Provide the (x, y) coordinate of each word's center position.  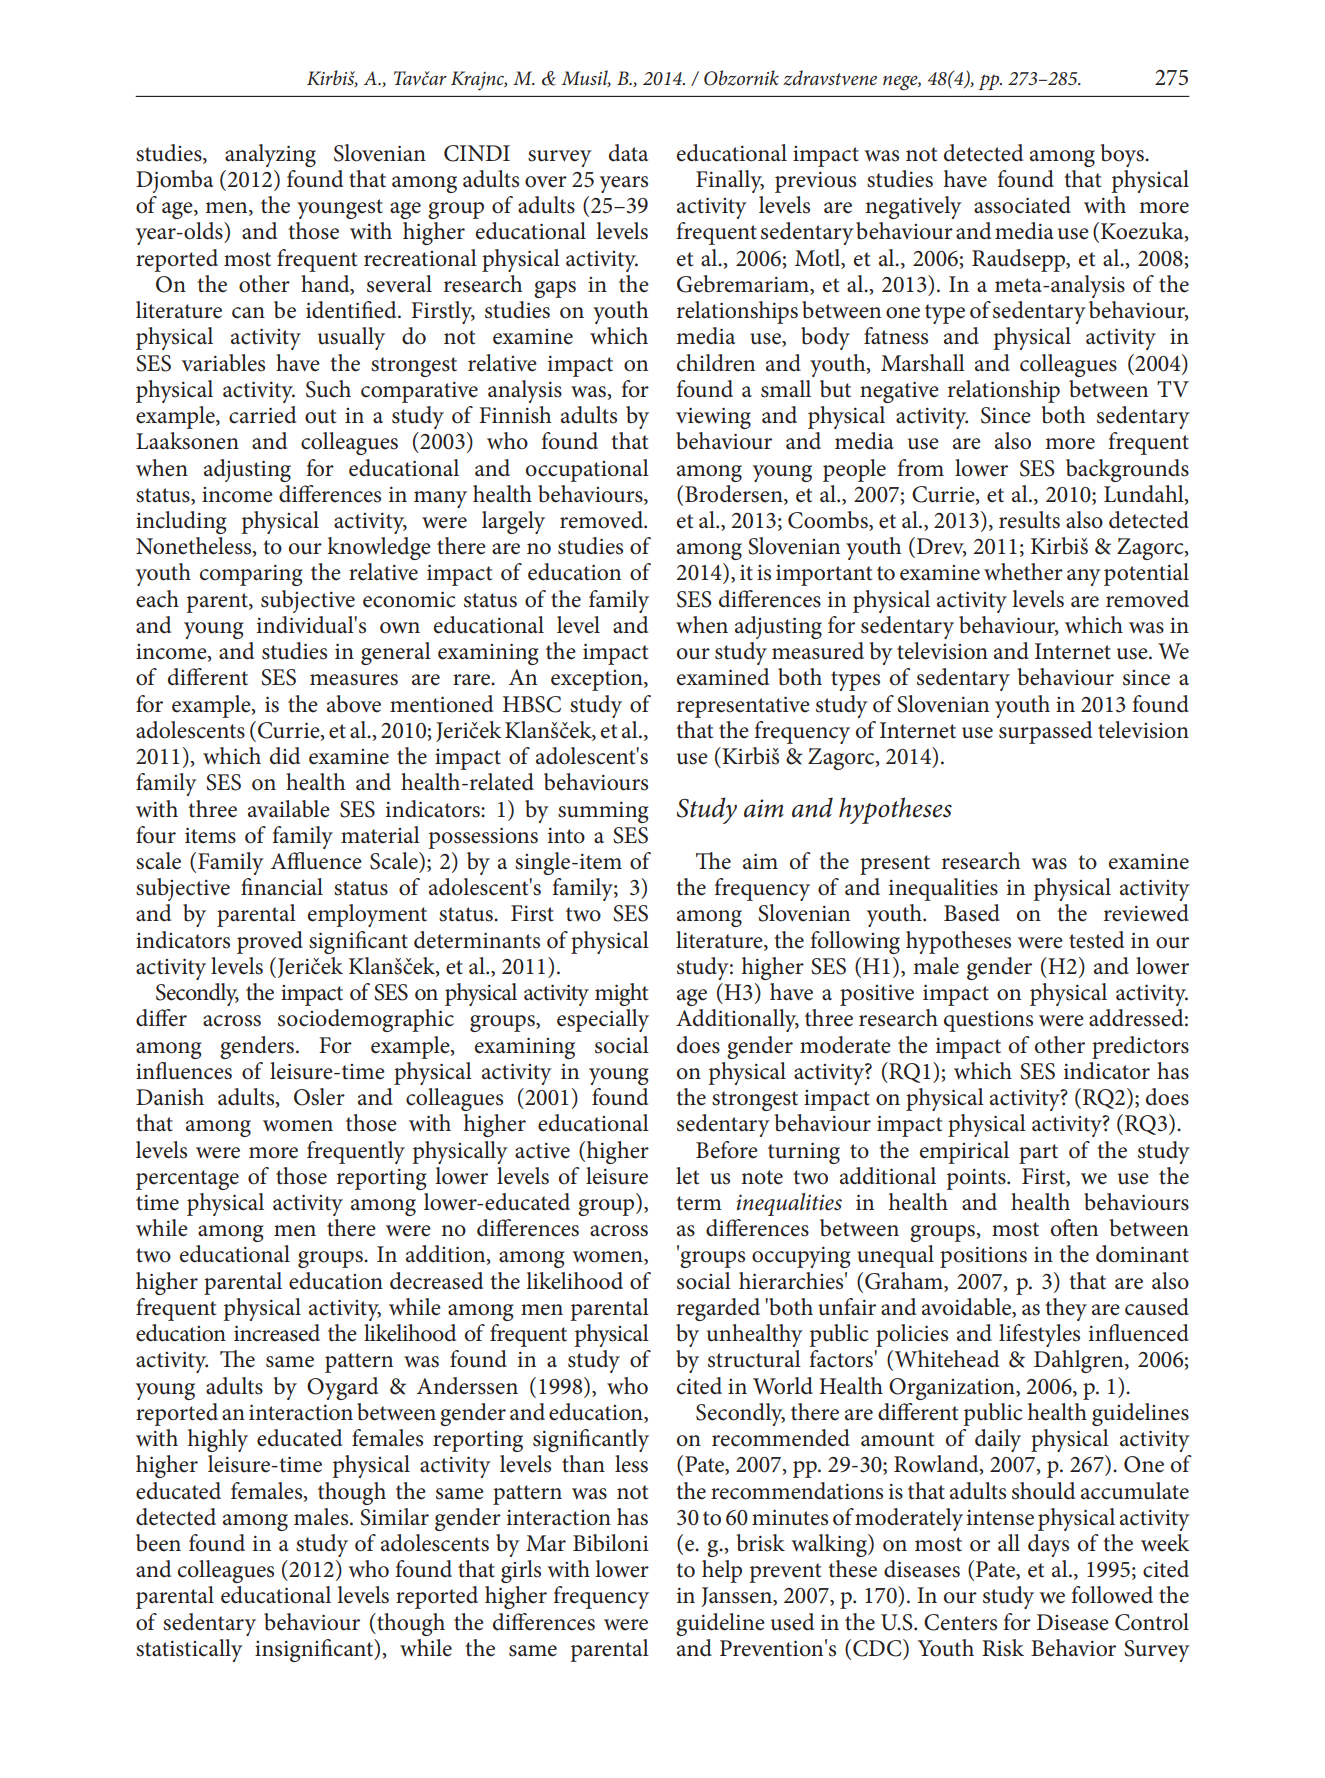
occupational (587, 470)
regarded (718, 1309)
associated (1022, 205)
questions (988, 1021)
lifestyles (1039, 1335)
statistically (189, 1650)
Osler (319, 1097)
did (285, 756)
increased (277, 1333)
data (628, 153)
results (1029, 520)
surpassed (1045, 732)
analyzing (270, 155)
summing (603, 812)
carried (262, 415)
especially (603, 1020)
